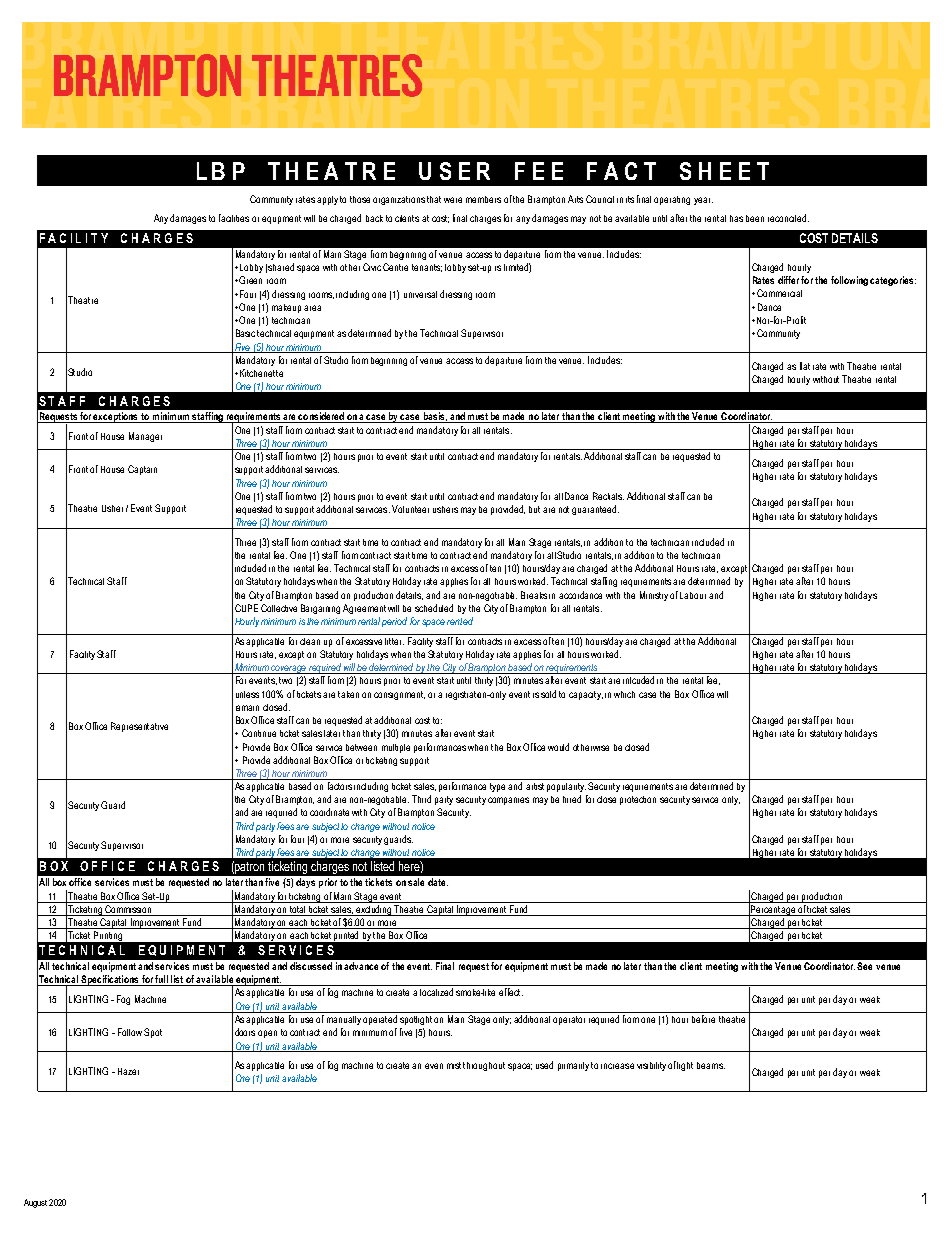  What do you see at coordinates (399, 695) in the screenshot?
I see `consignment` at bounding box center [399, 695].
